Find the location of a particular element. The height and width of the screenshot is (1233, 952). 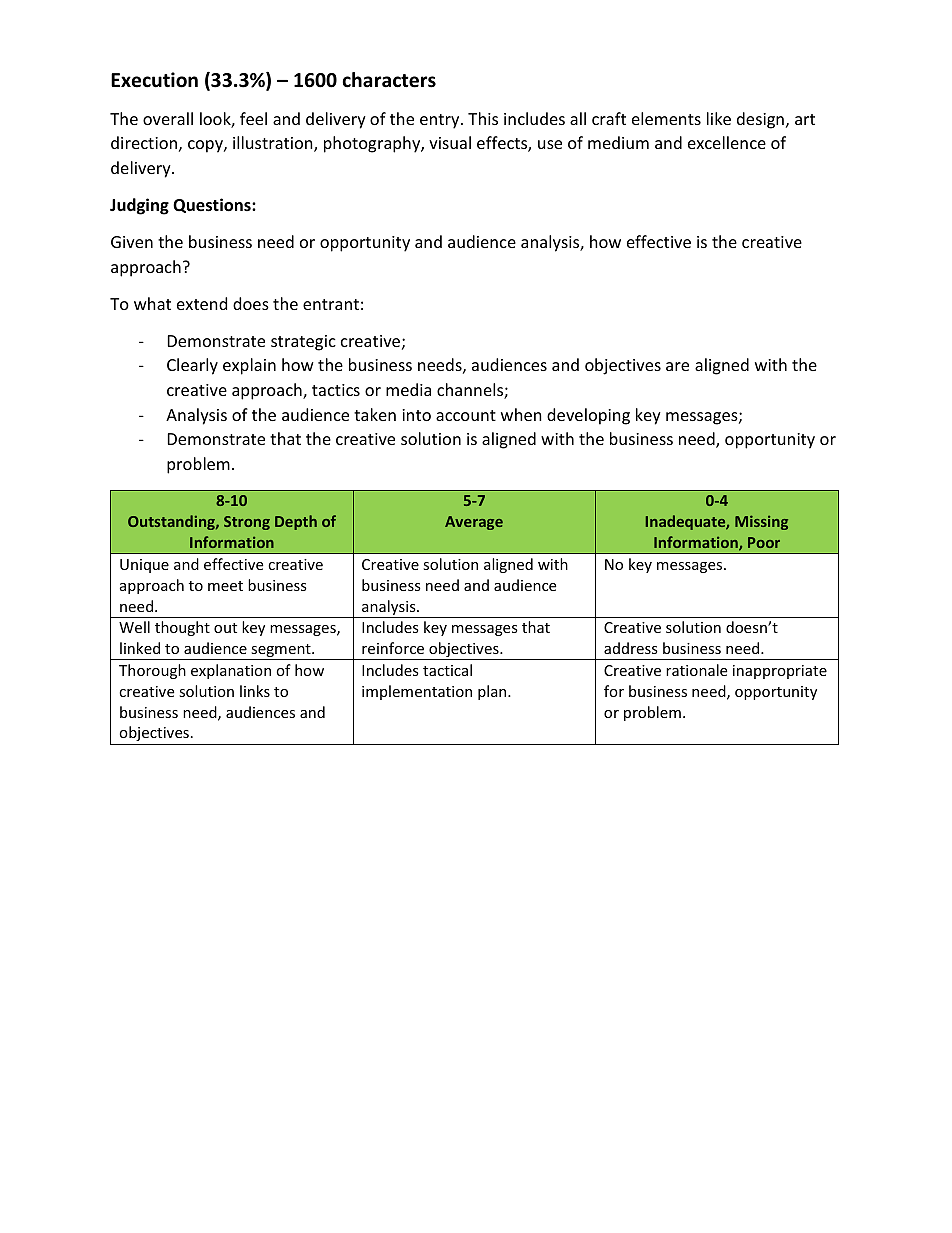

Missing is located at coordinates (761, 522).
